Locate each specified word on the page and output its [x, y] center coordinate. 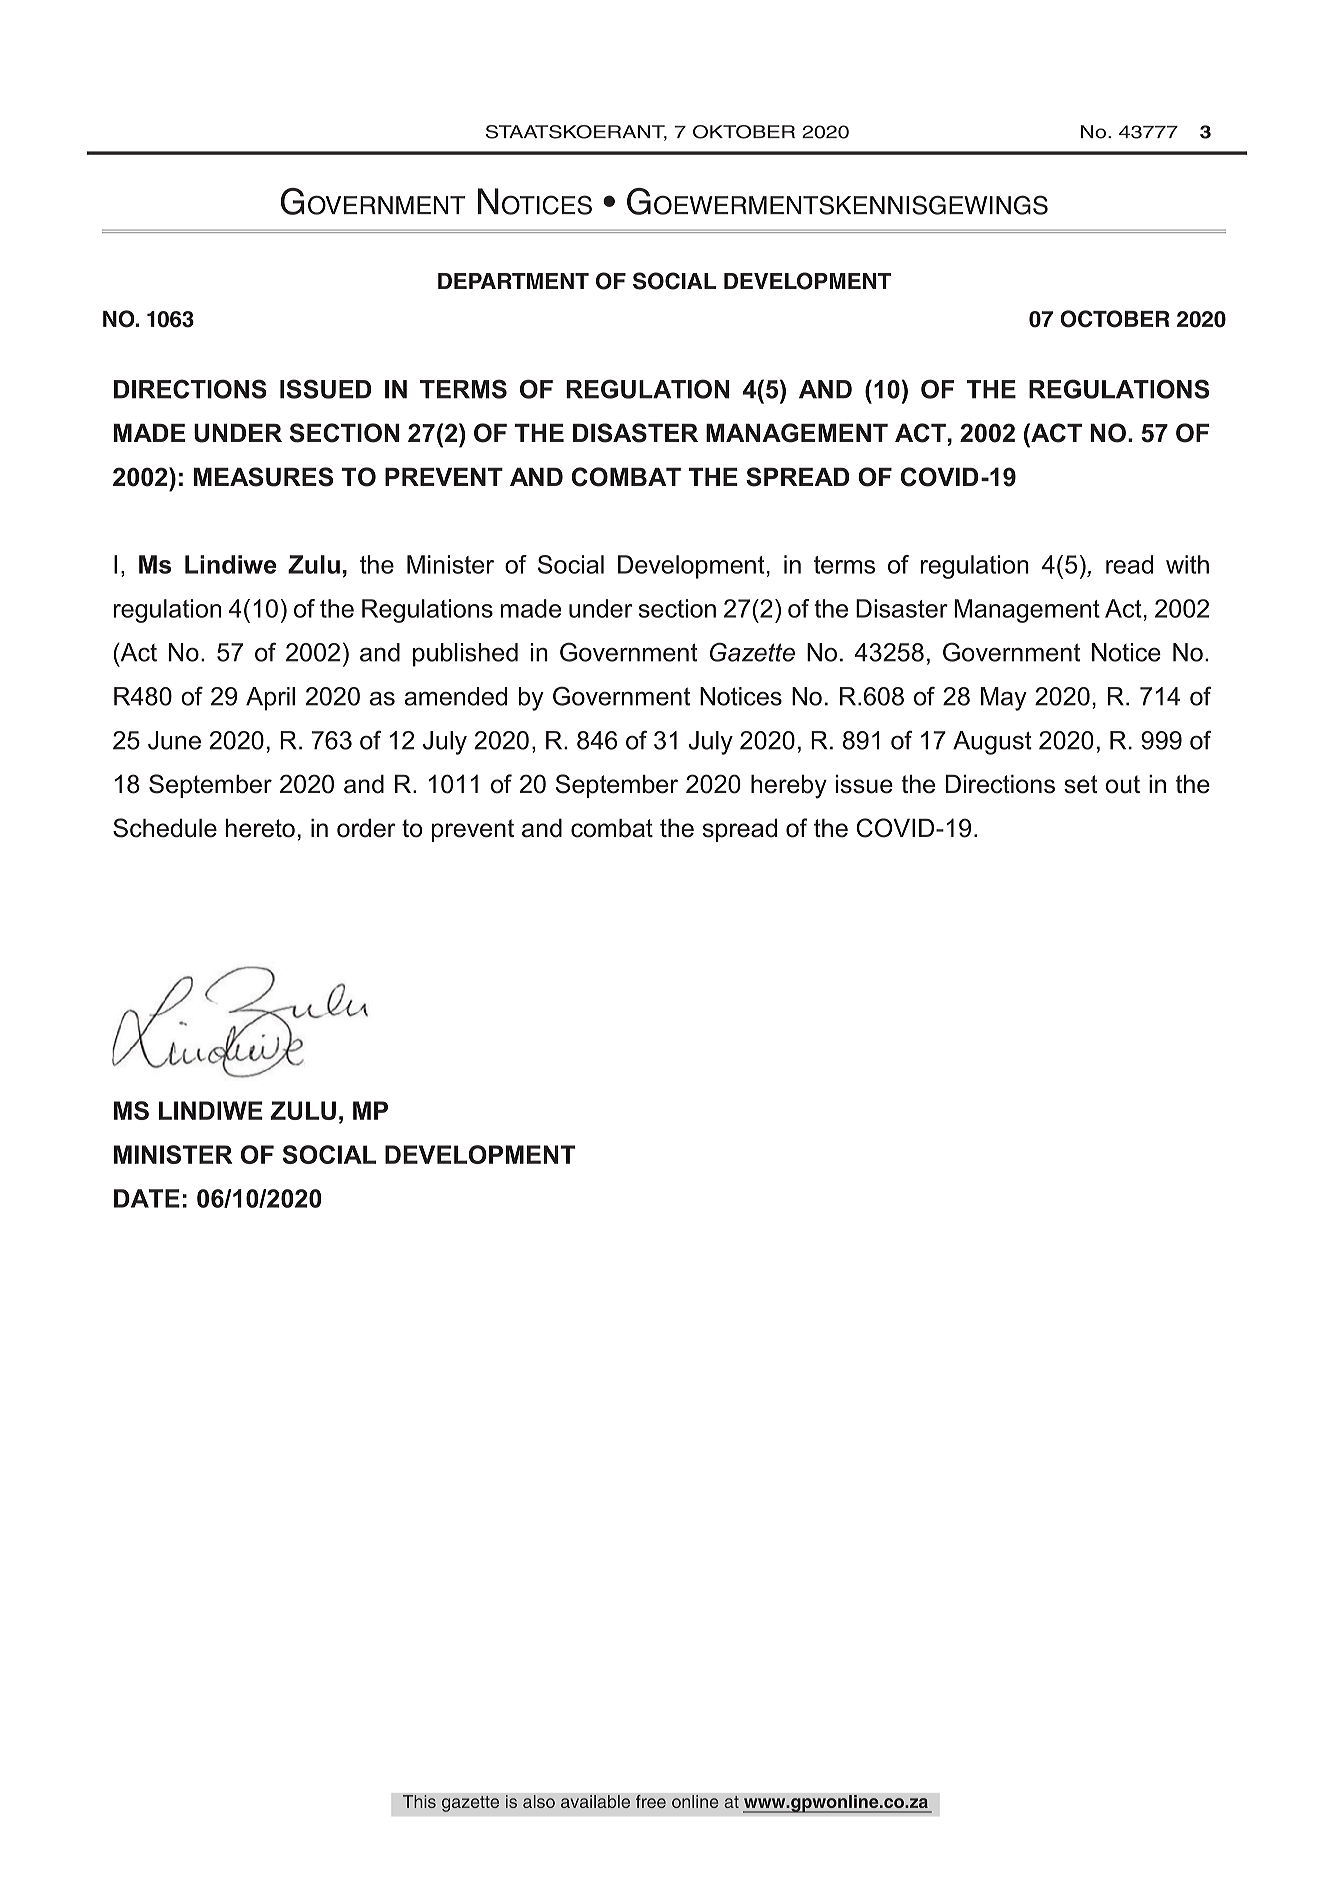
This [419, 1801]
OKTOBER [744, 132]
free [651, 1801]
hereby [789, 787]
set [1081, 784]
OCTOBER [1114, 319]
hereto [260, 828]
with [1187, 564]
